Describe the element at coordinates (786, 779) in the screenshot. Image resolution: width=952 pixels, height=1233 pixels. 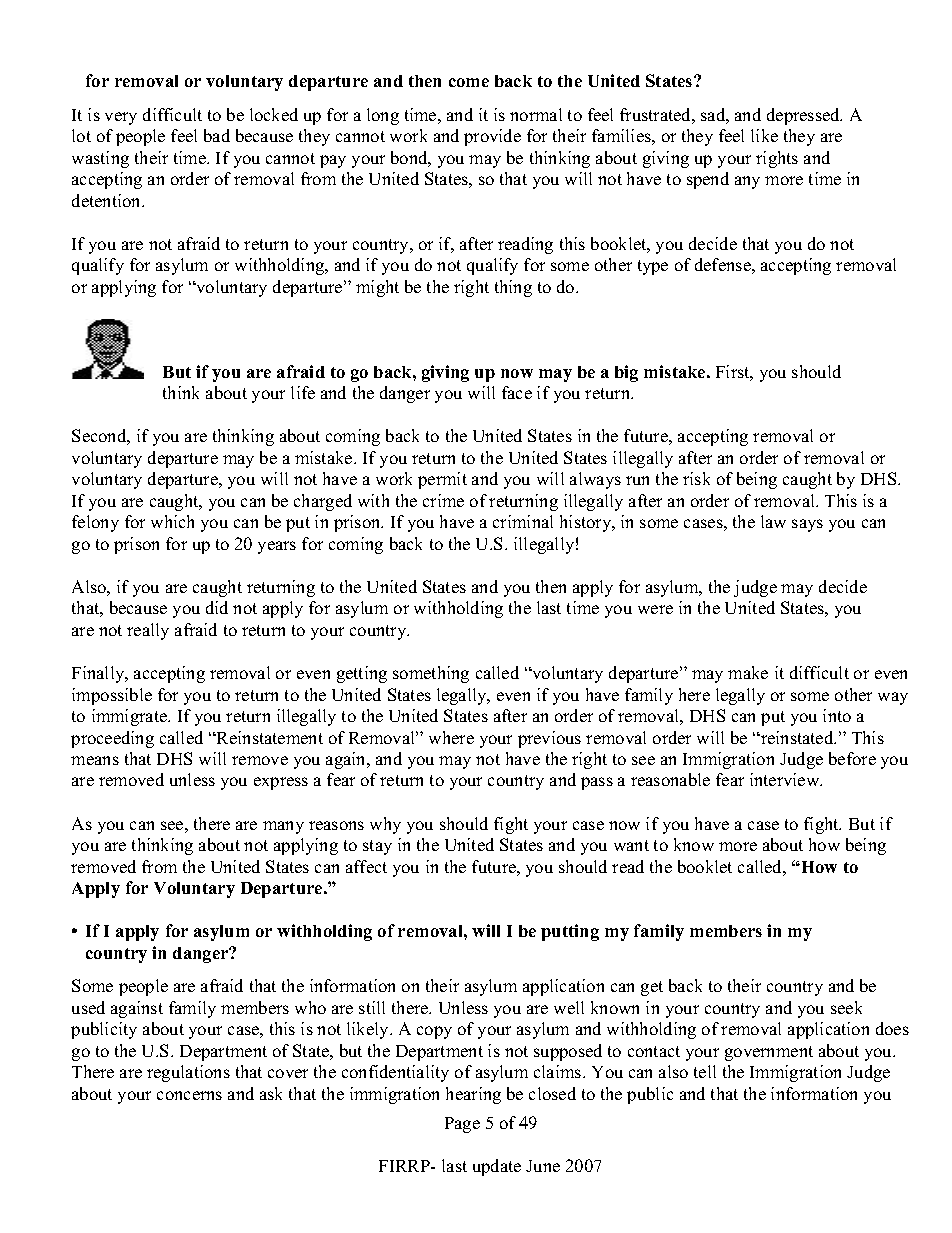
I see `interview` at that location.
